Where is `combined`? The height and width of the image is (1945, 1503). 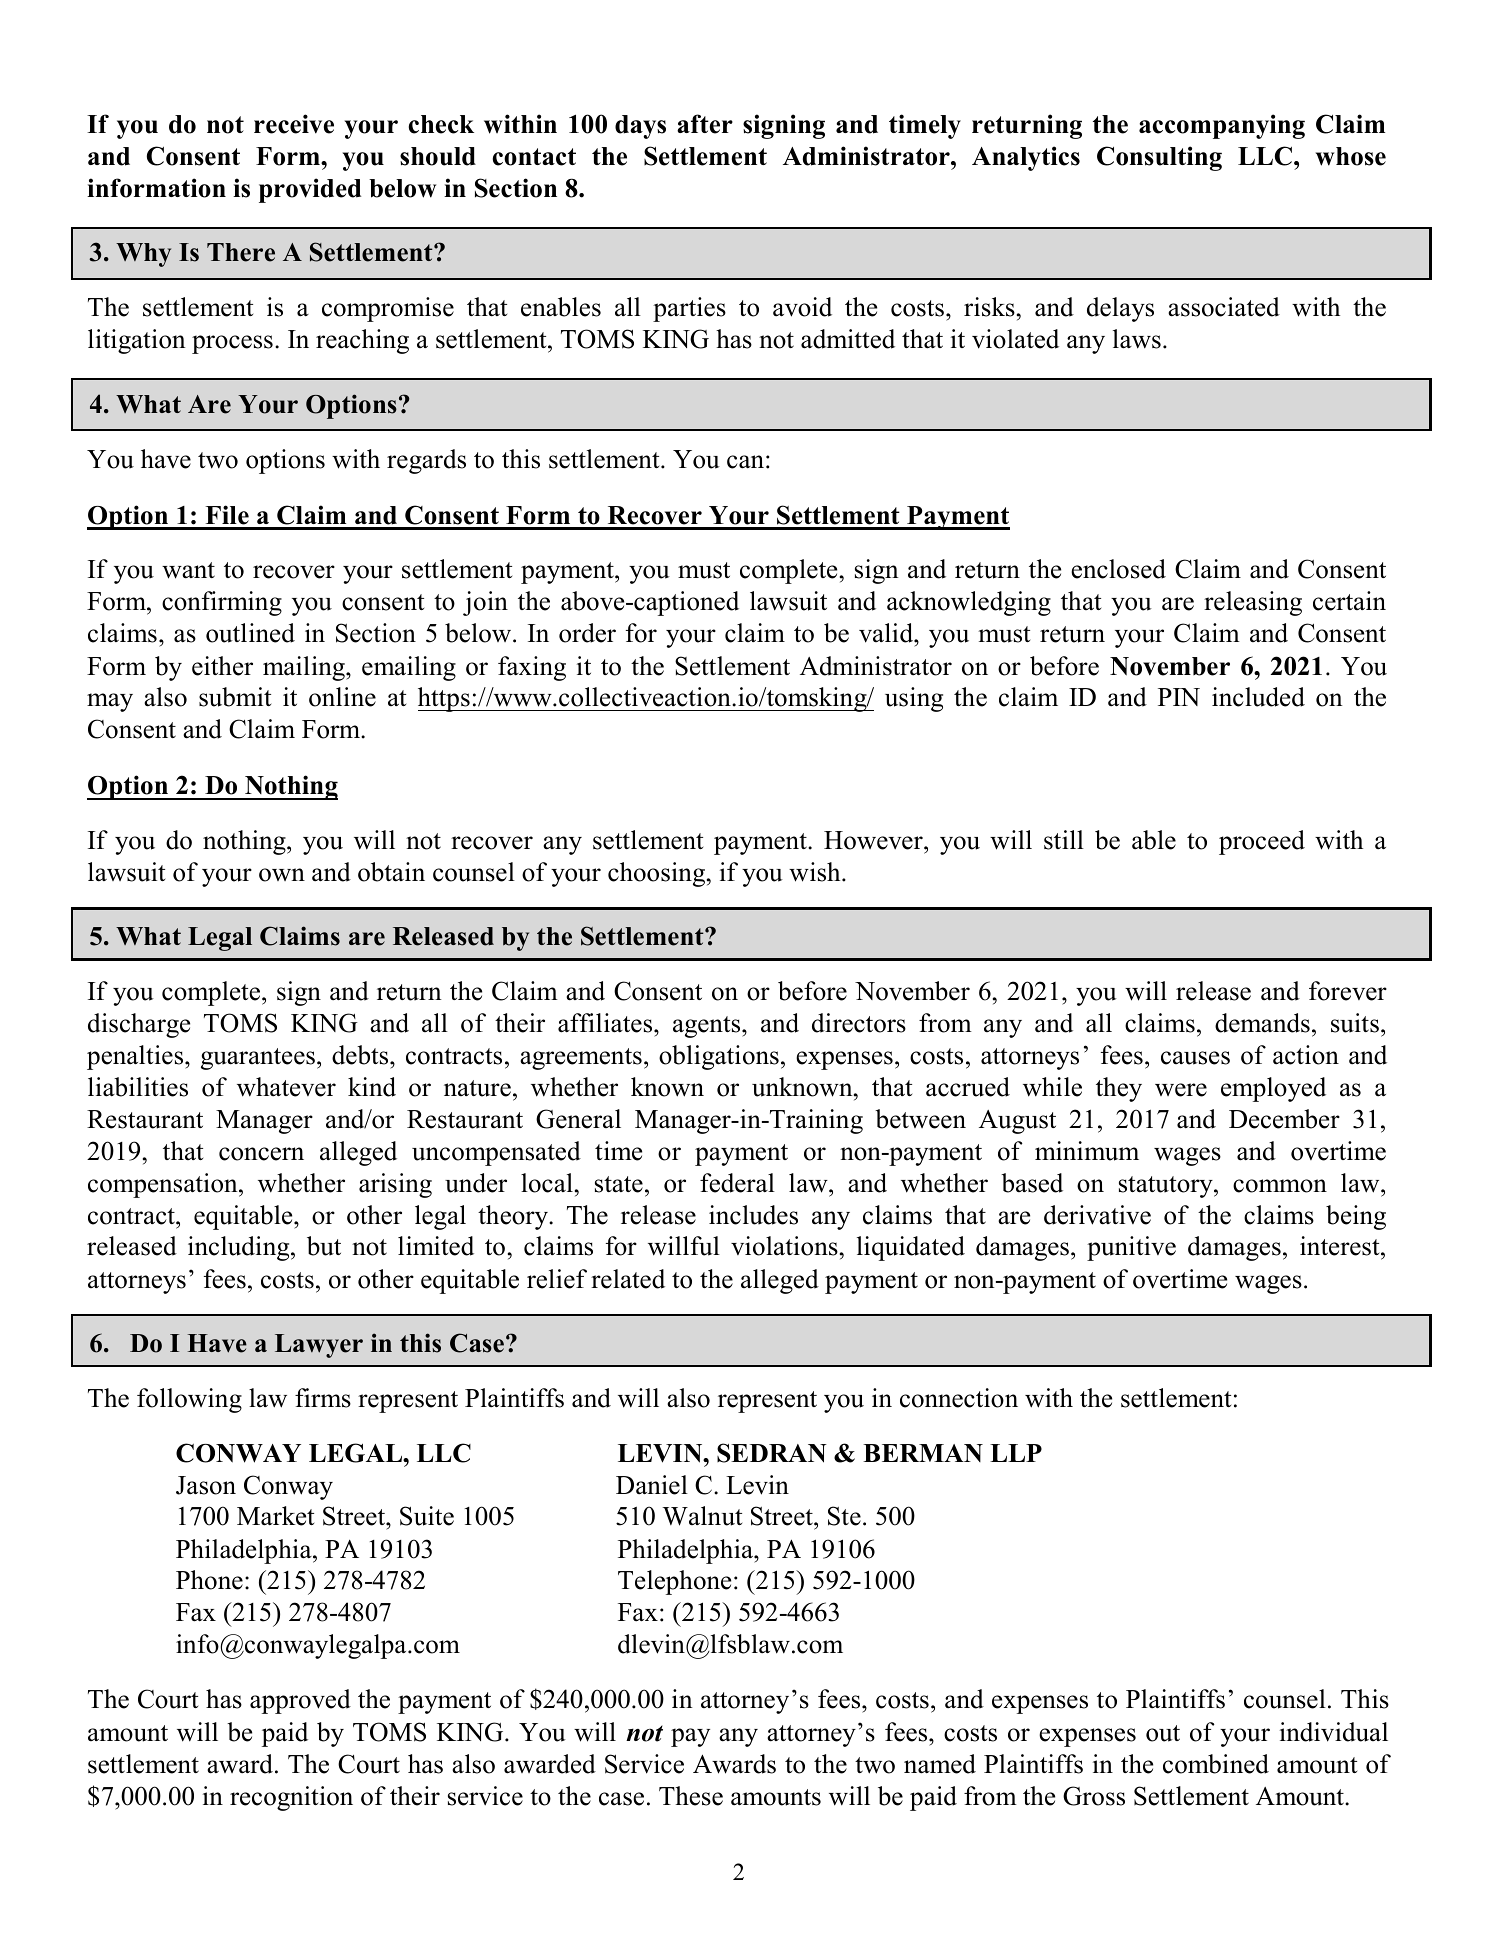
combined is located at coordinates (1216, 1764).
